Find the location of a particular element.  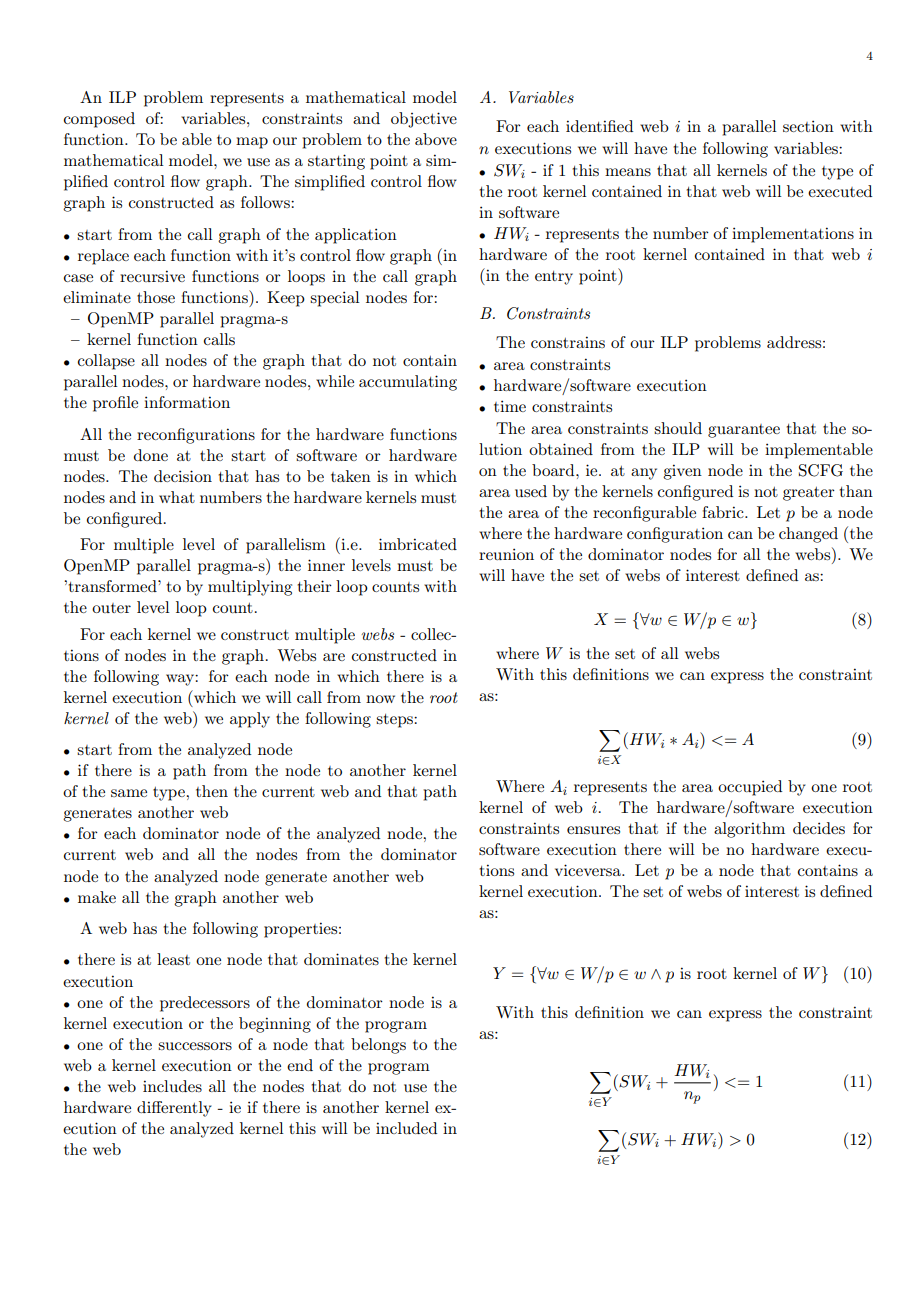

included is located at coordinates (406, 1128).
